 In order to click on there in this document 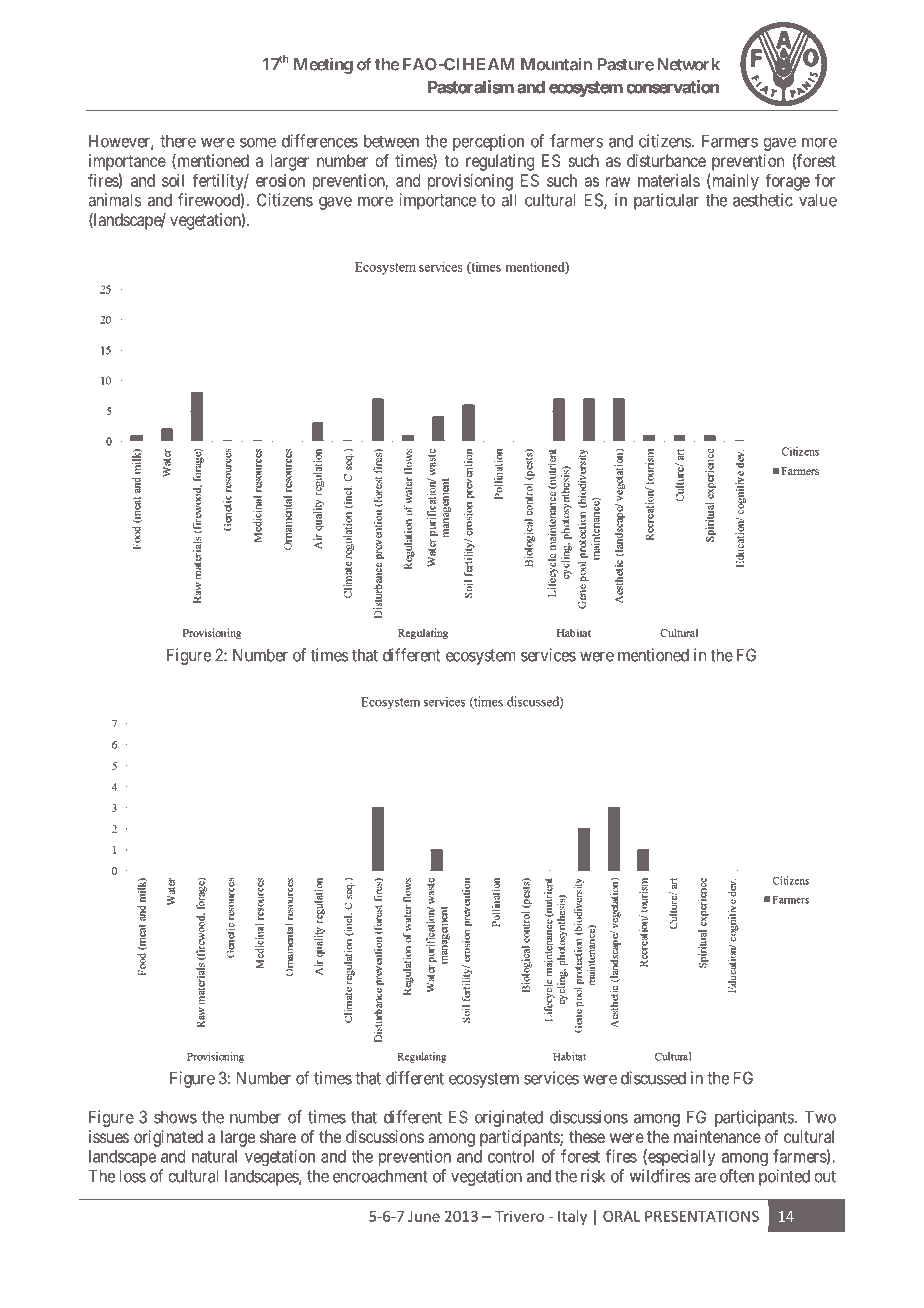, I will do `click(178, 141)`.
